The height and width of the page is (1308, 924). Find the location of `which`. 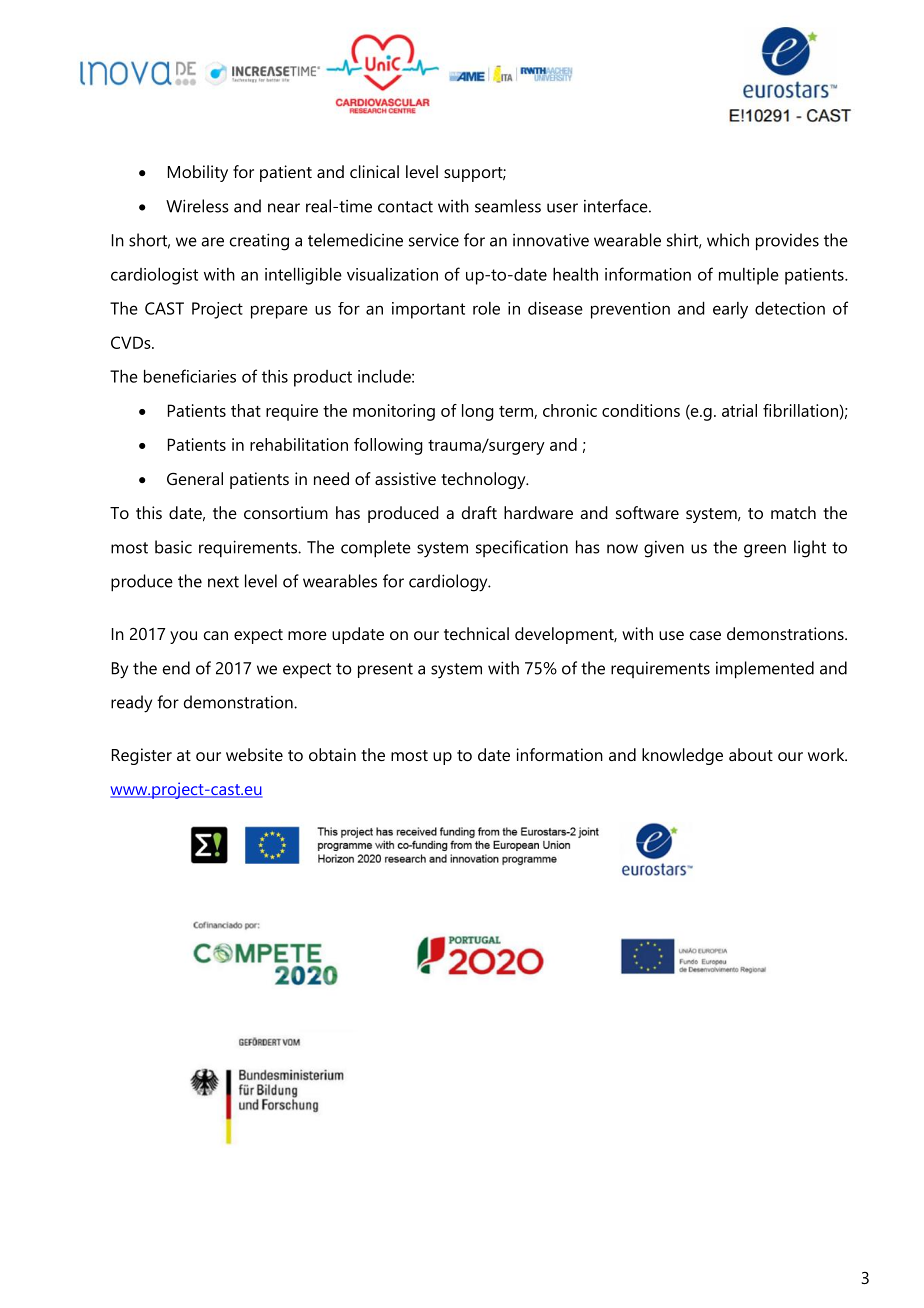

which is located at coordinates (728, 240).
